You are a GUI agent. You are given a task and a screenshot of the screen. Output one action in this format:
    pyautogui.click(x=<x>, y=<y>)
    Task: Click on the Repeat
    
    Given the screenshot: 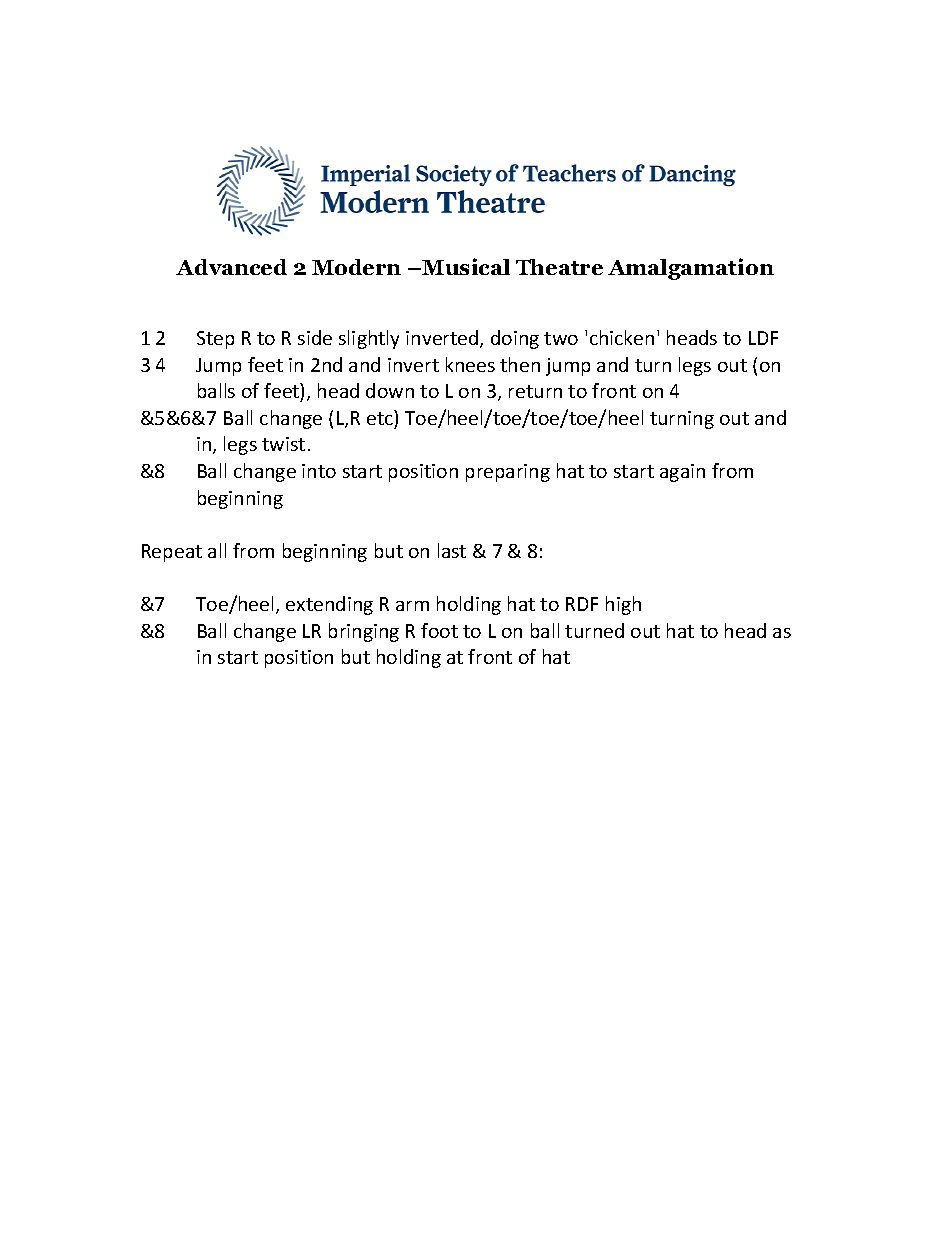 What is the action you would take?
    pyautogui.click(x=172, y=553)
